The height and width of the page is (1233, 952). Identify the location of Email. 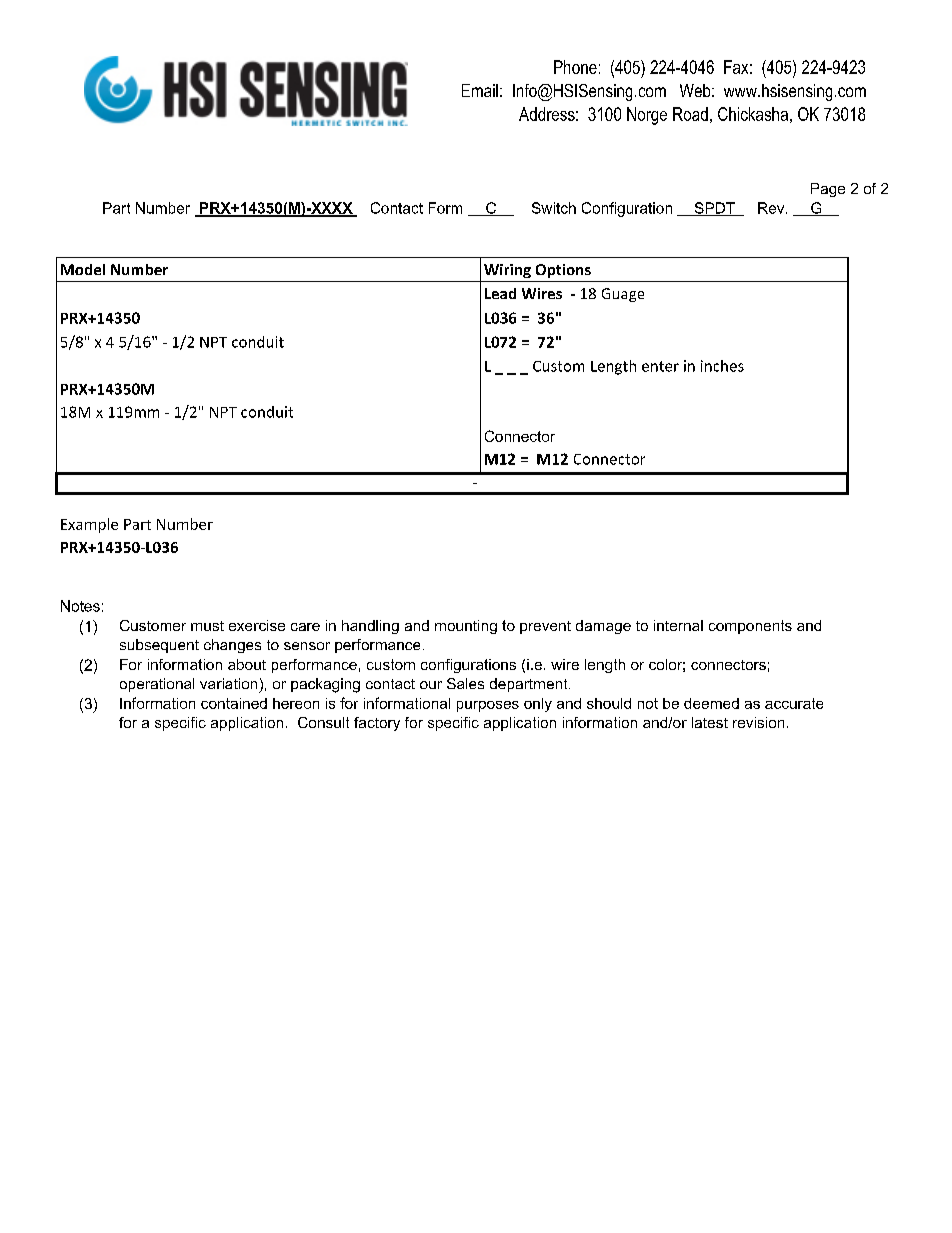
(480, 90).
